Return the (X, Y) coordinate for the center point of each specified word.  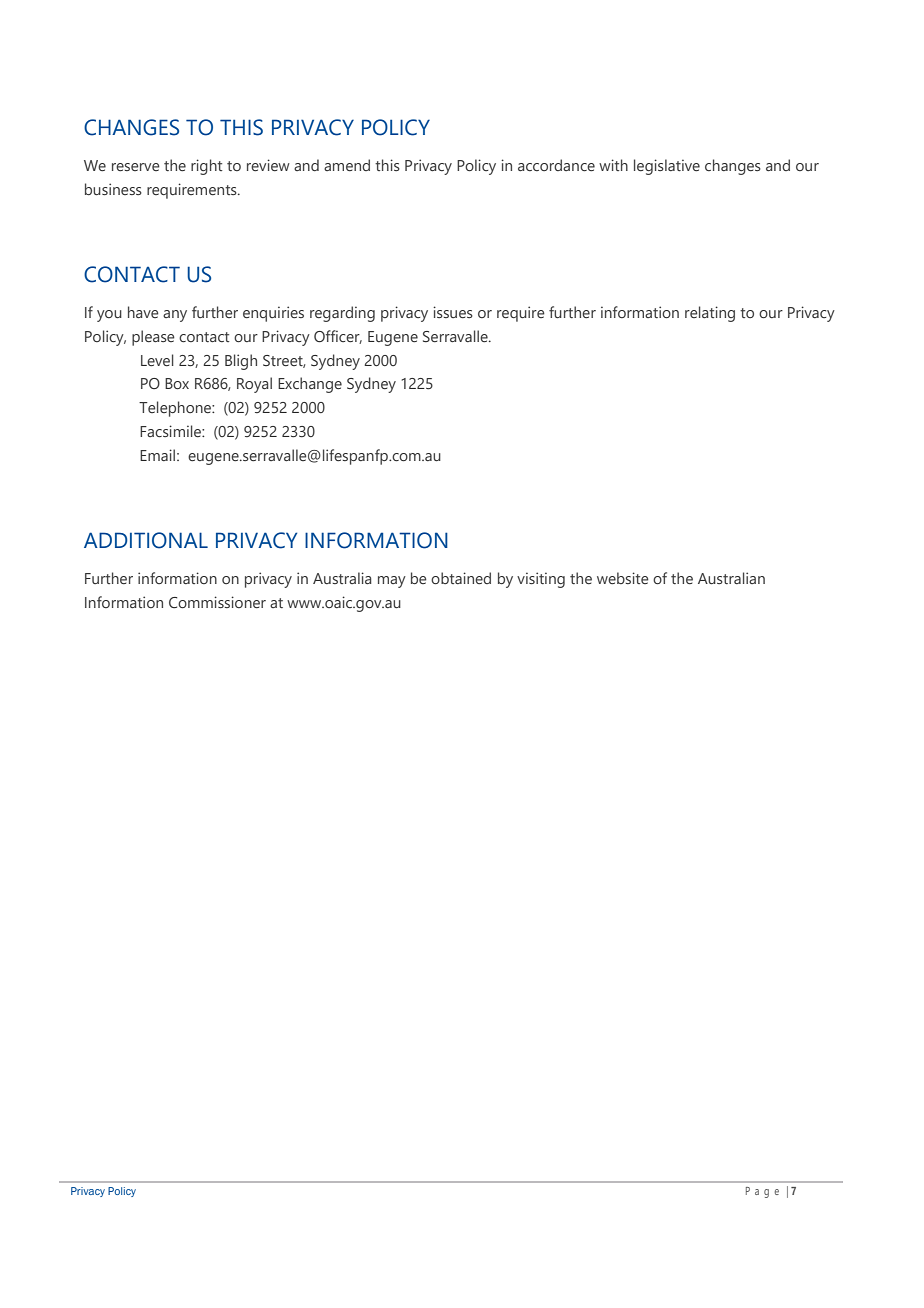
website (623, 578)
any (175, 316)
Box (177, 383)
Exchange (310, 385)
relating (710, 314)
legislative (667, 167)
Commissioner (217, 602)
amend (347, 165)
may (392, 582)
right (207, 167)
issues (453, 312)
